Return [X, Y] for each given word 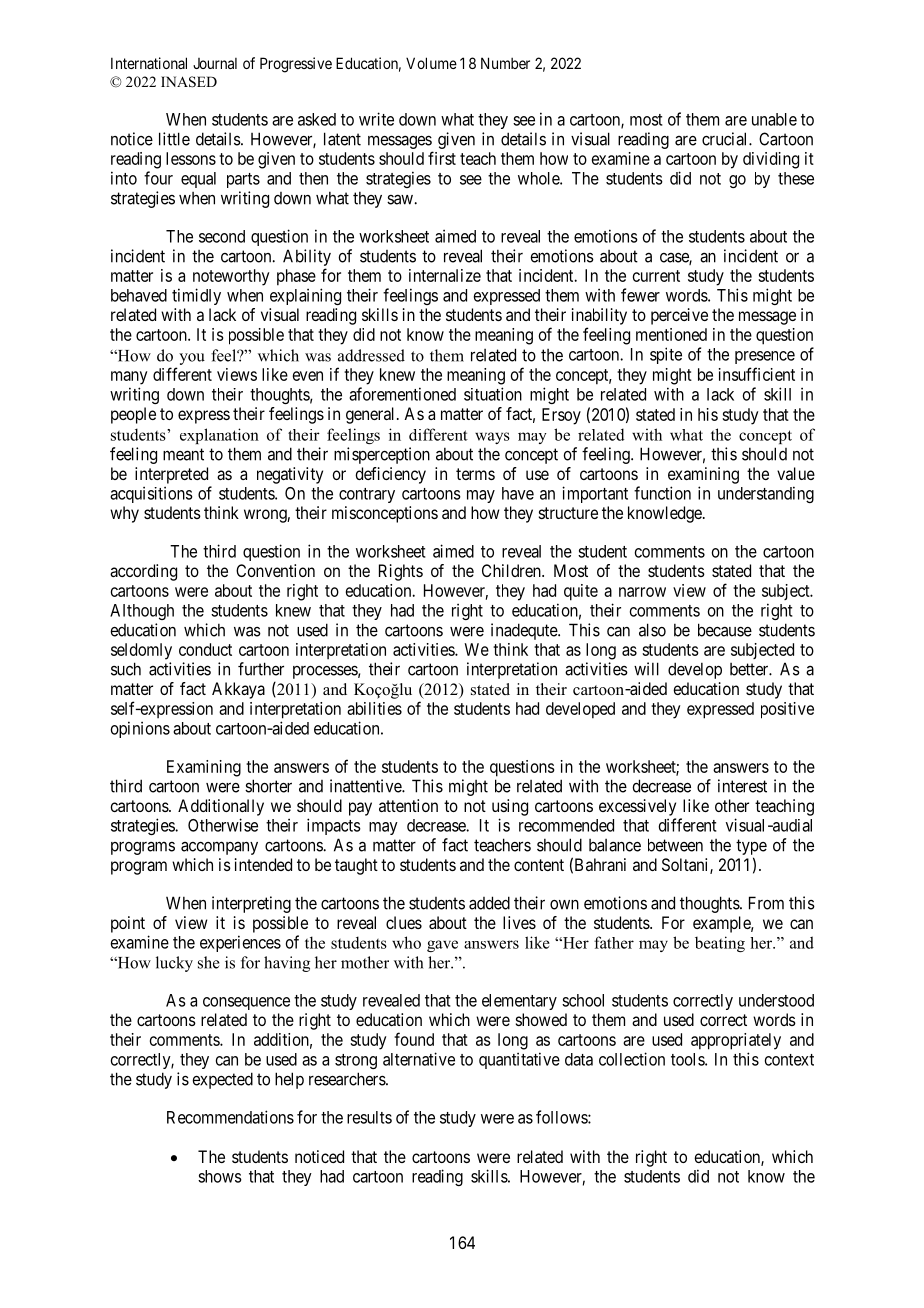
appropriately [736, 1041]
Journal [215, 63]
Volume [431, 63]
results [369, 1117]
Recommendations [230, 1117]
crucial [726, 139]
